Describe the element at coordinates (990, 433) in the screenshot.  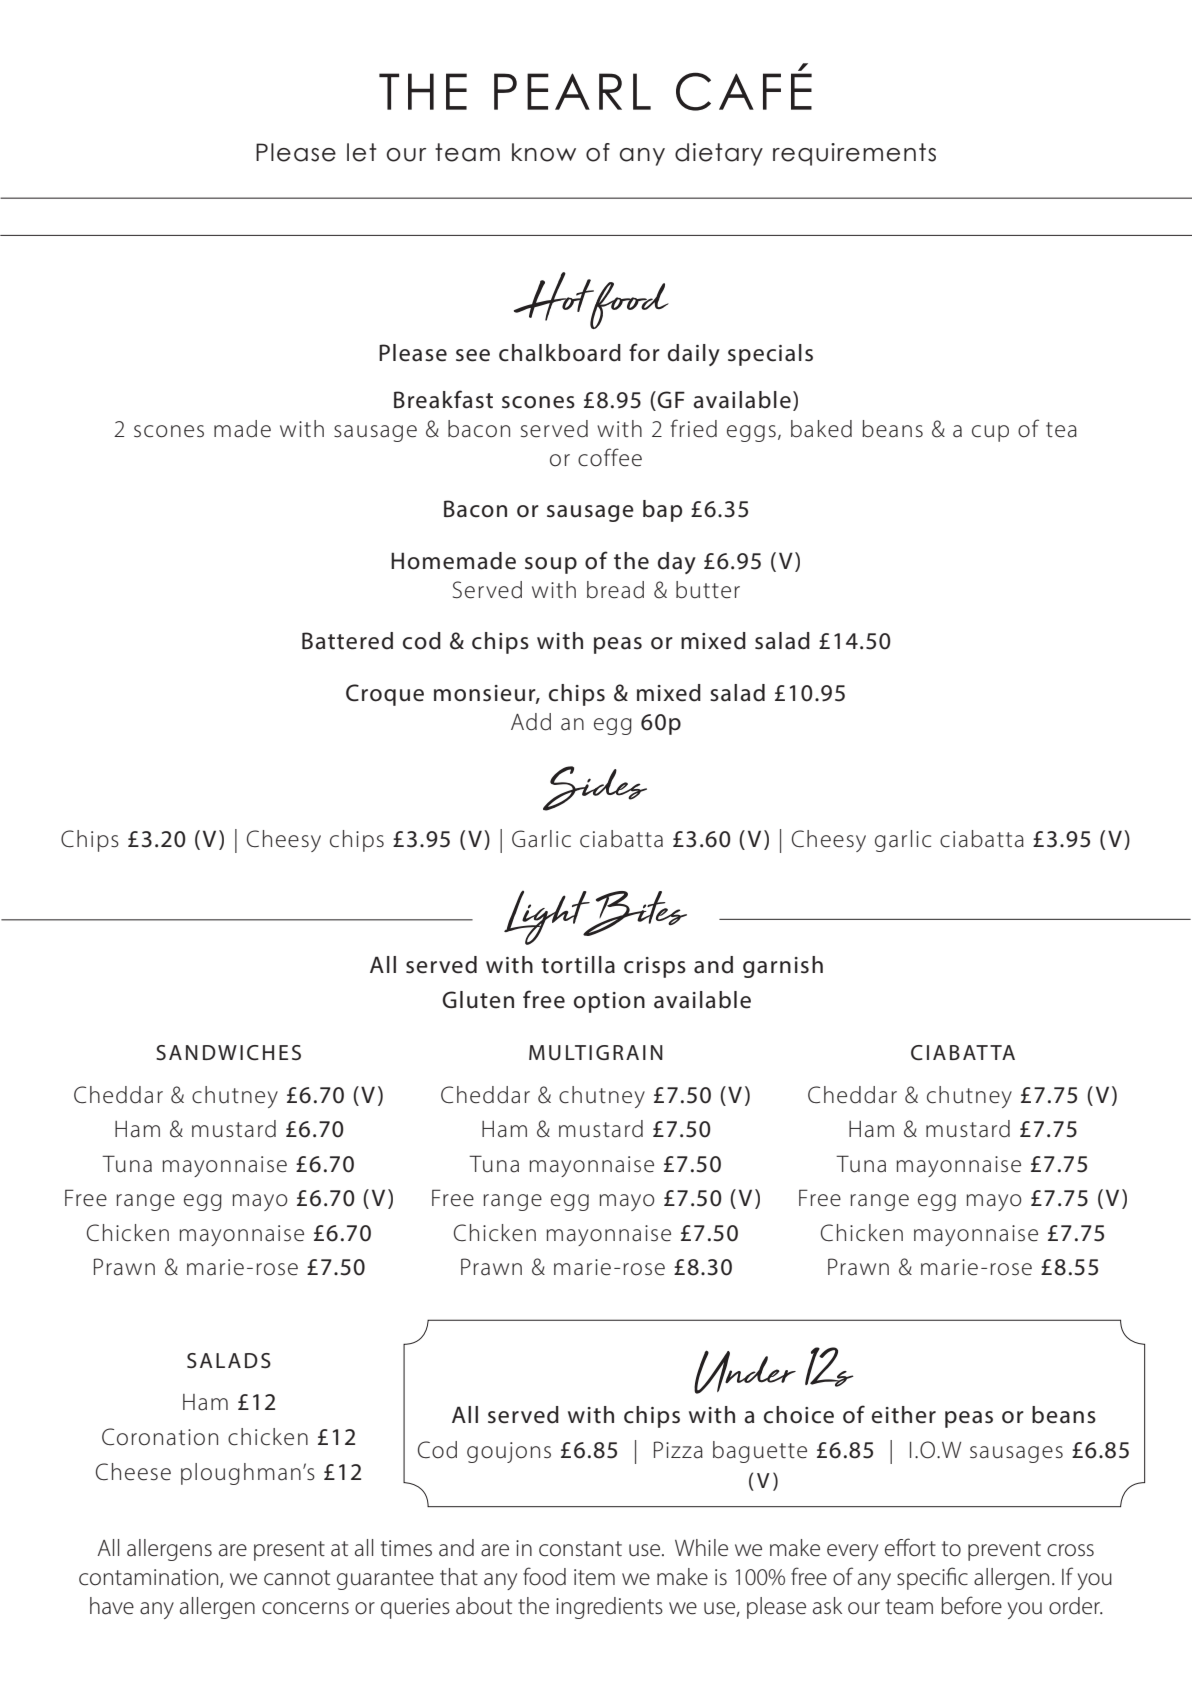
I see `cup` at that location.
